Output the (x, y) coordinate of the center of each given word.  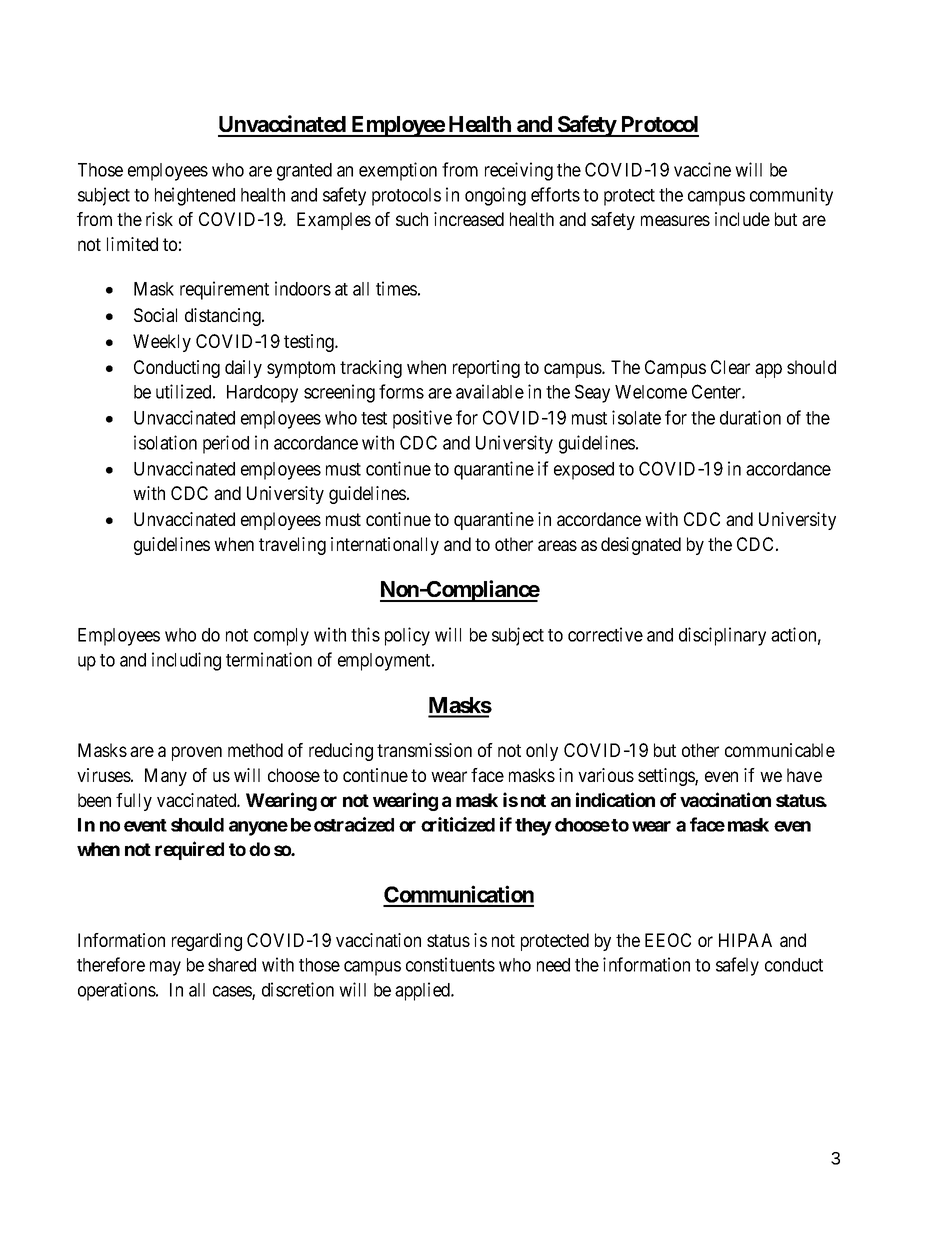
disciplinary (722, 636)
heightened (195, 196)
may (165, 968)
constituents (450, 964)
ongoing (495, 196)
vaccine (702, 169)
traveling (292, 546)
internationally (385, 546)
